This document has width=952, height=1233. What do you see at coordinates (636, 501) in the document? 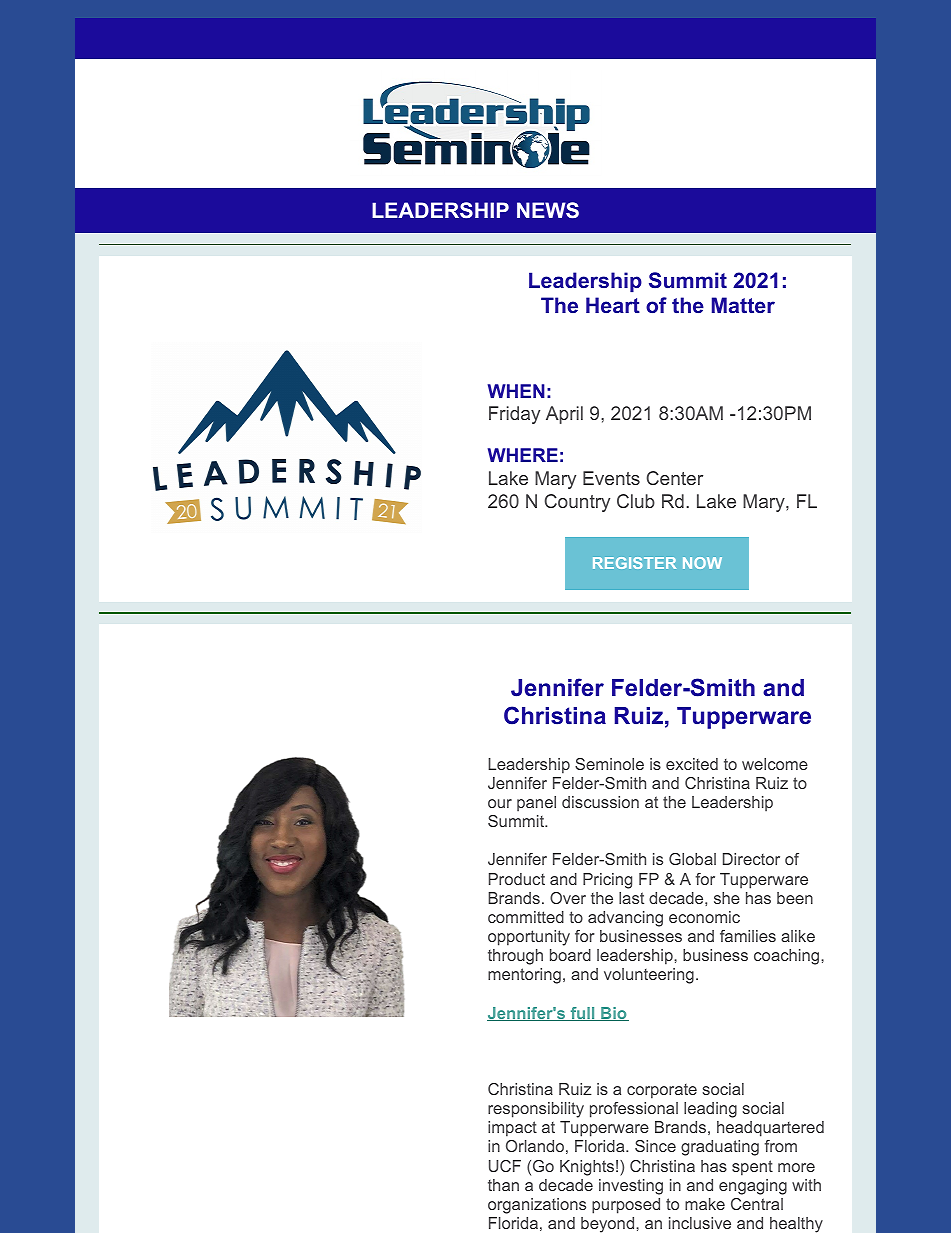
I see `Club` at bounding box center [636, 501].
